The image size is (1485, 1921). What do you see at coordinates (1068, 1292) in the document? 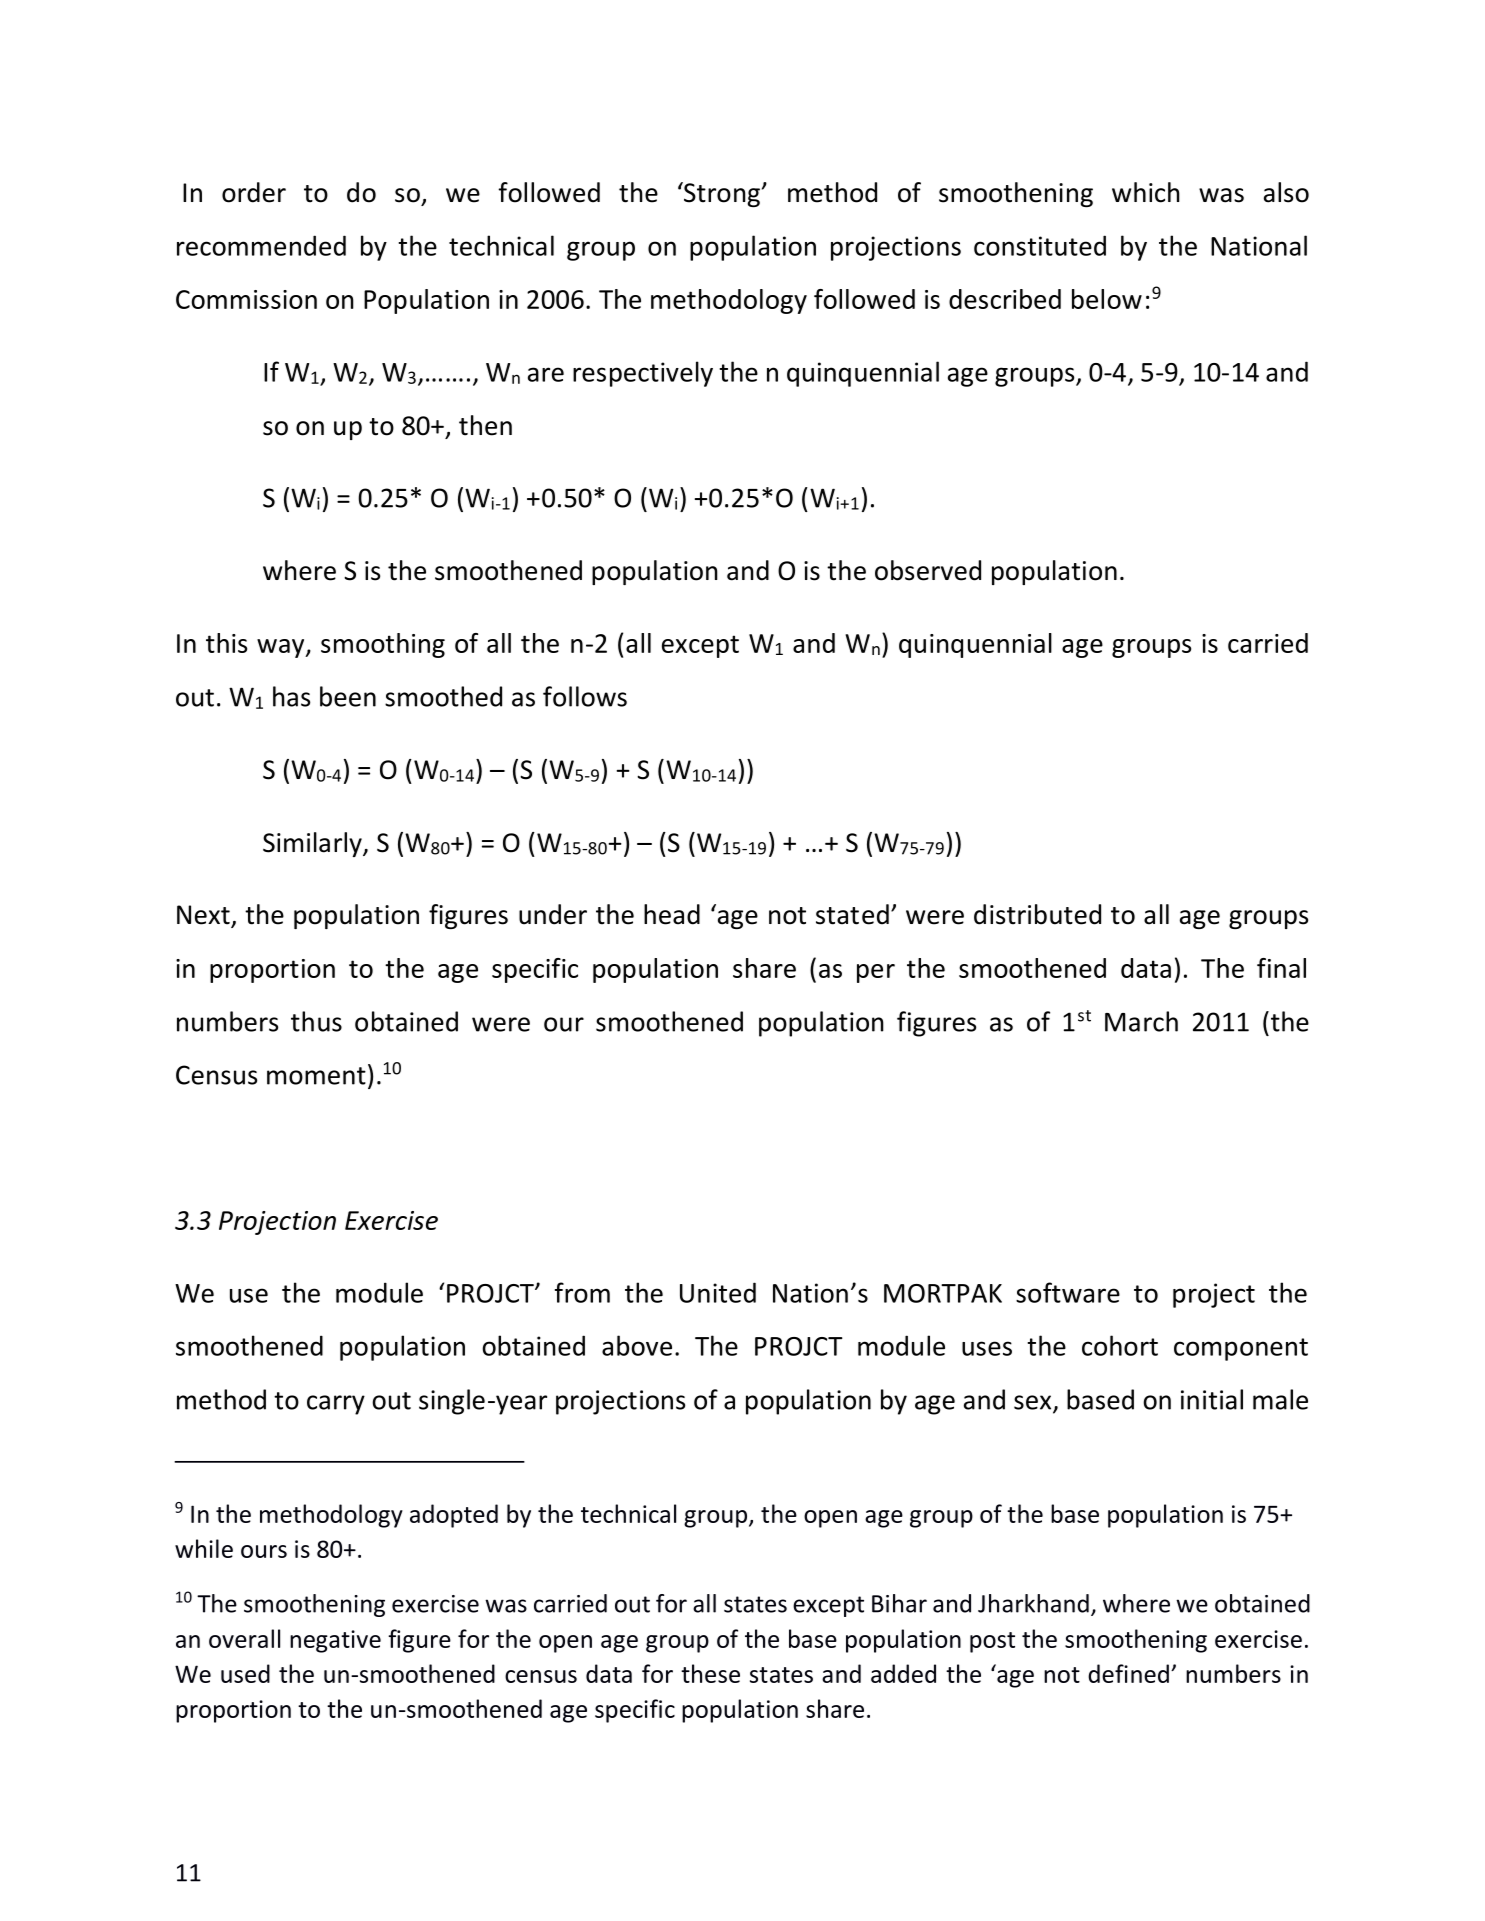
I see `software` at bounding box center [1068, 1292].
